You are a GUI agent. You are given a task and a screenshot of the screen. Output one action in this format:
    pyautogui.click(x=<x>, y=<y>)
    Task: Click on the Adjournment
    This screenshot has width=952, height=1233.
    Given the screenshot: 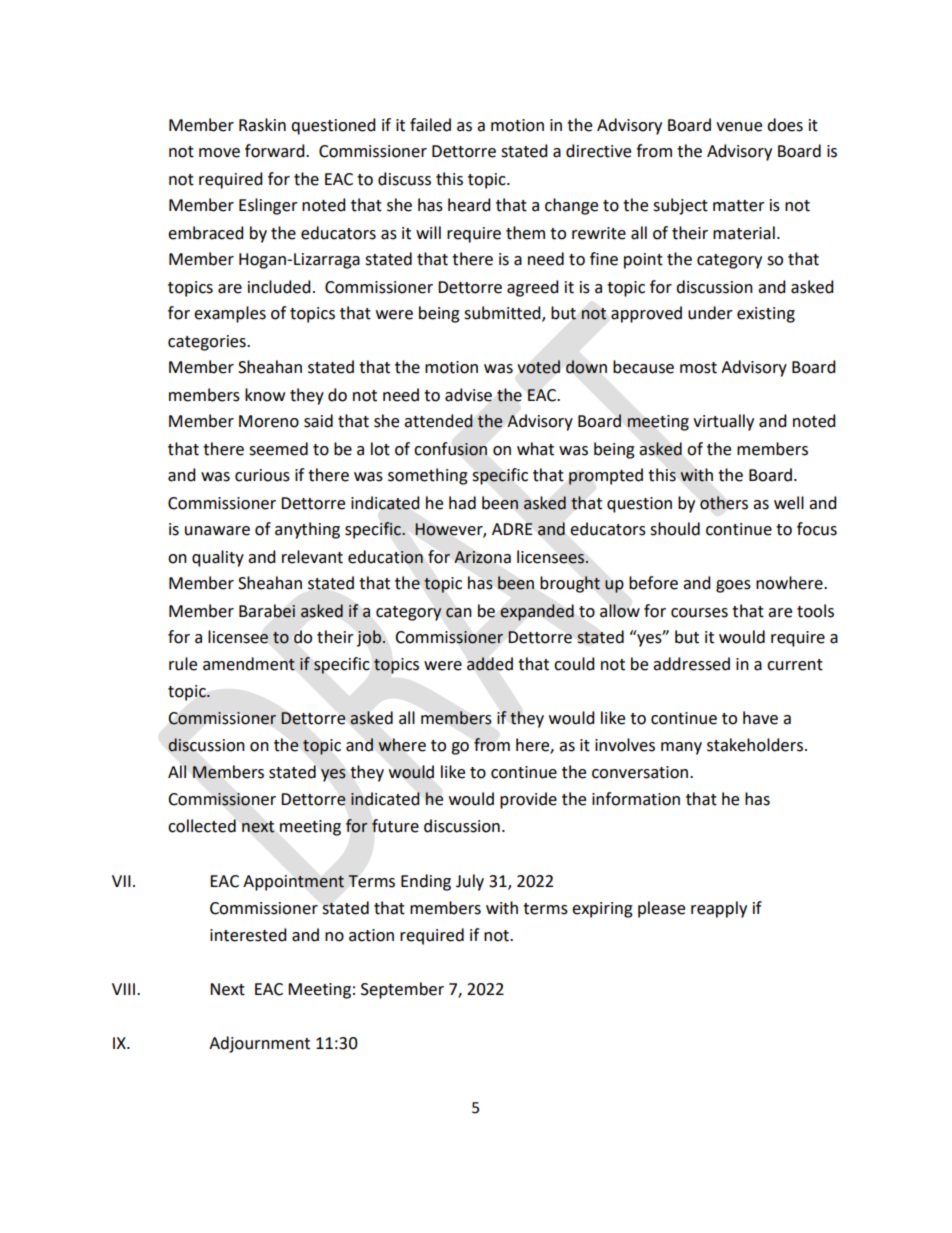 What is the action you would take?
    pyautogui.click(x=259, y=1044)
